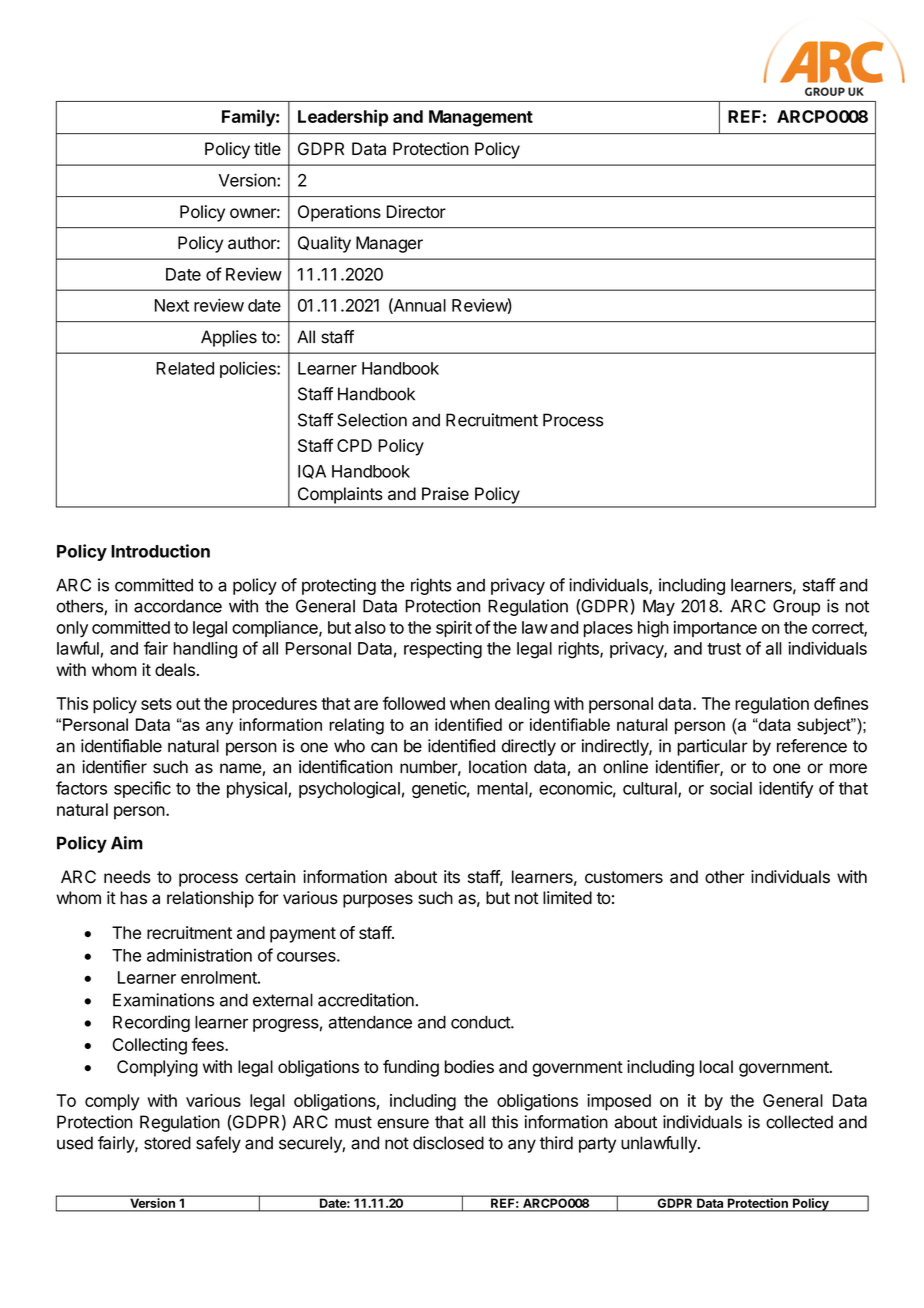 This page has height=1308, width=924. I want to click on Management, so click(481, 118).
